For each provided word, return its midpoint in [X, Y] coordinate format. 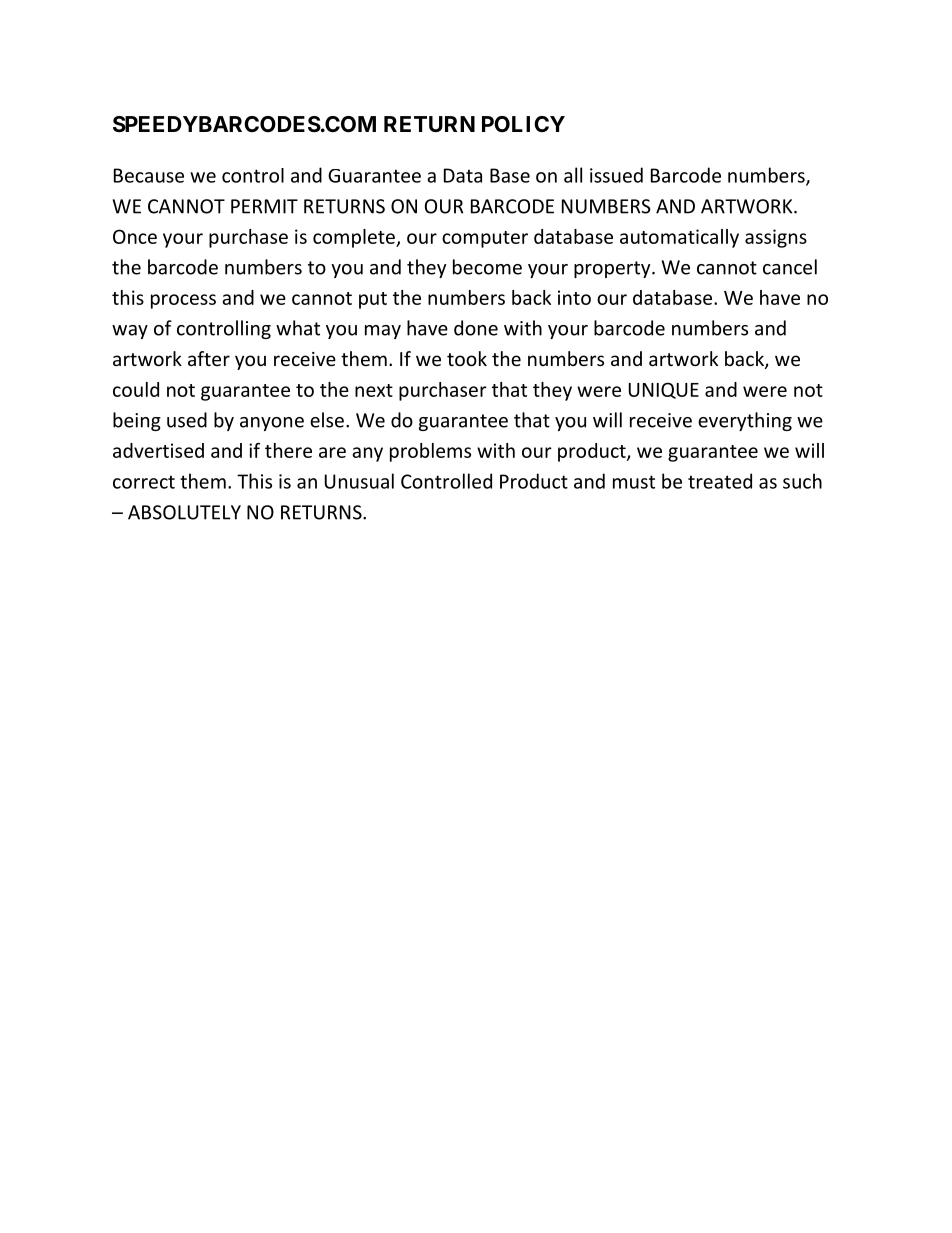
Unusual [359, 481]
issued [616, 175]
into [574, 297]
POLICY [523, 124]
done [476, 328]
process [183, 301]
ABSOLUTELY [184, 512]
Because [149, 175]
